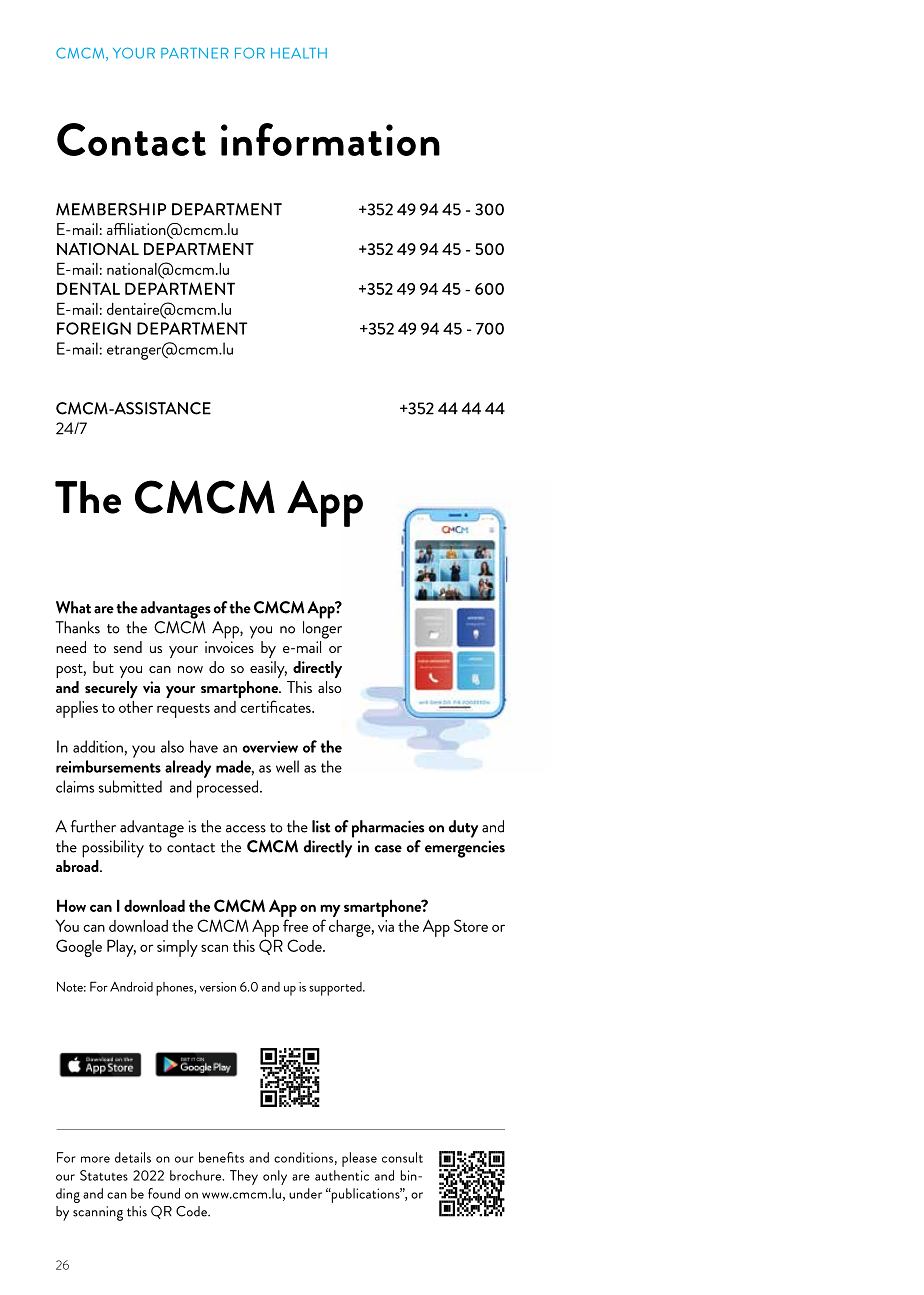 Image resolution: width=924 pixels, height=1295 pixels. What do you see at coordinates (388, 829) in the screenshot?
I see `pharmacies` at bounding box center [388, 829].
